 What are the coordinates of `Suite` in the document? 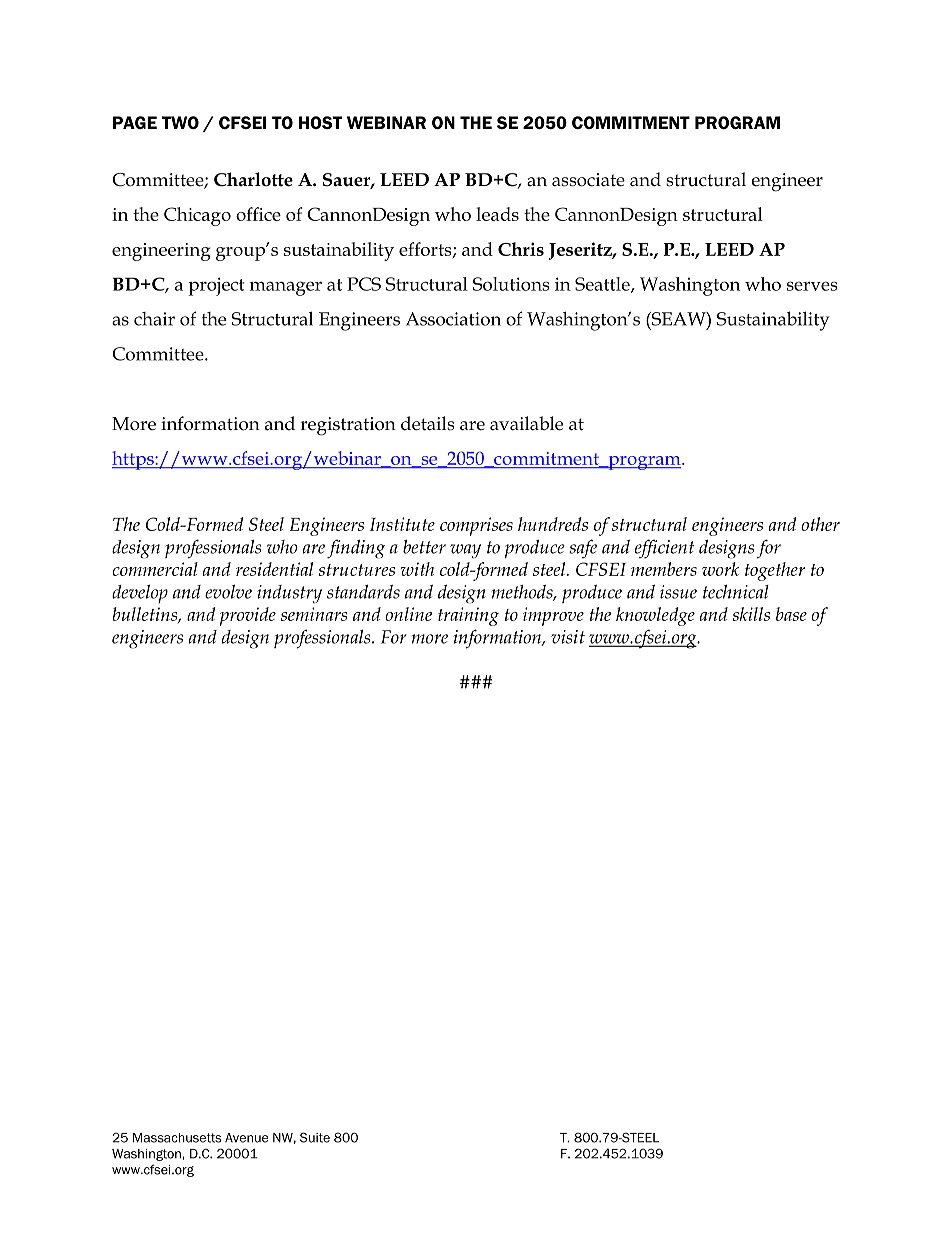 It's located at (315, 1137).
